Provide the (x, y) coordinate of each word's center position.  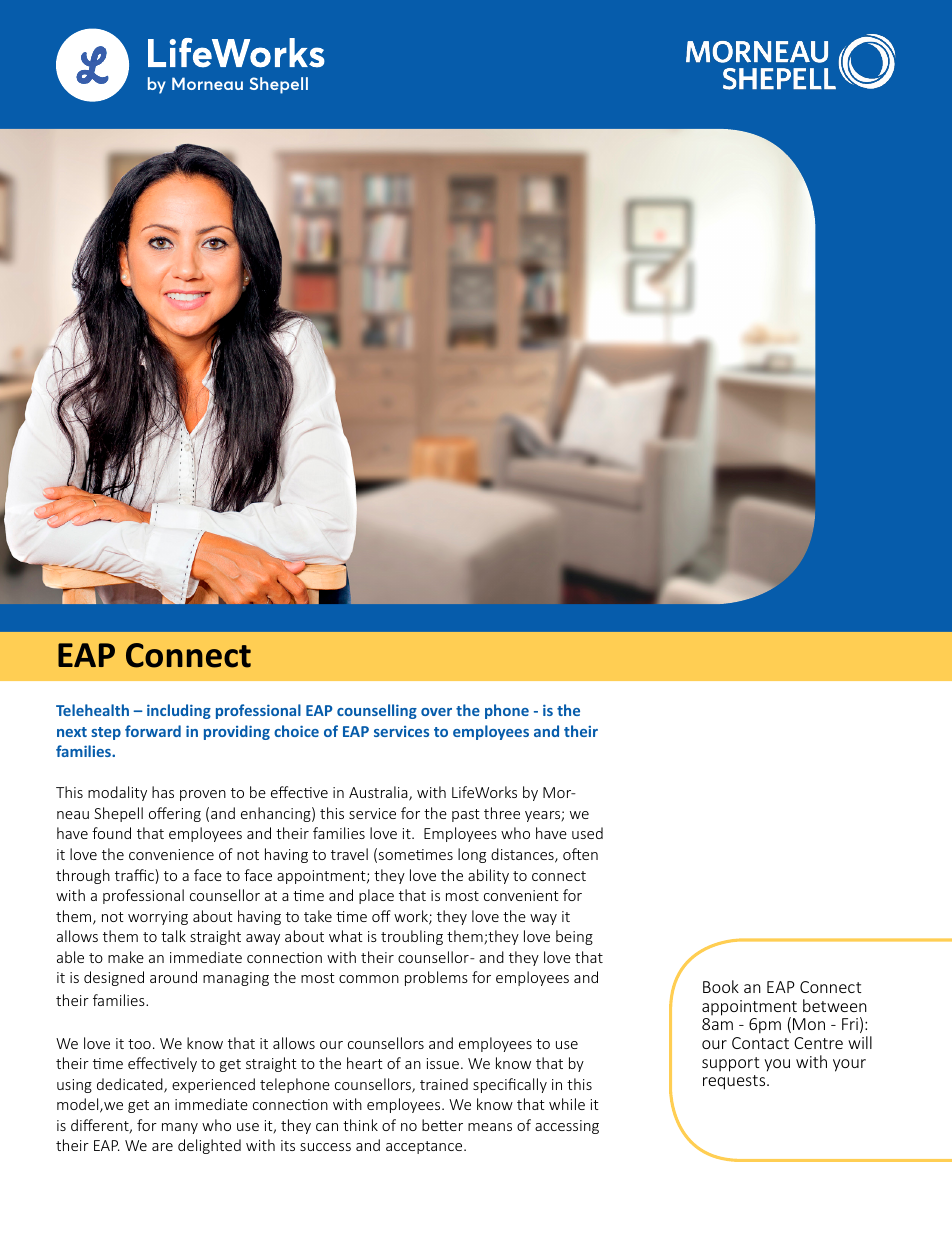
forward (153, 731)
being (574, 937)
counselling (377, 711)
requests (735, 1082)
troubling (412, 937)
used (587, 833)
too (139, 1044)
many (180, 1128)
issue (443, 1063)
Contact (760, 1043)
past (466, 815)
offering (175, 814)
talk (173, 936)
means (490, 1127)
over (436, 712)
